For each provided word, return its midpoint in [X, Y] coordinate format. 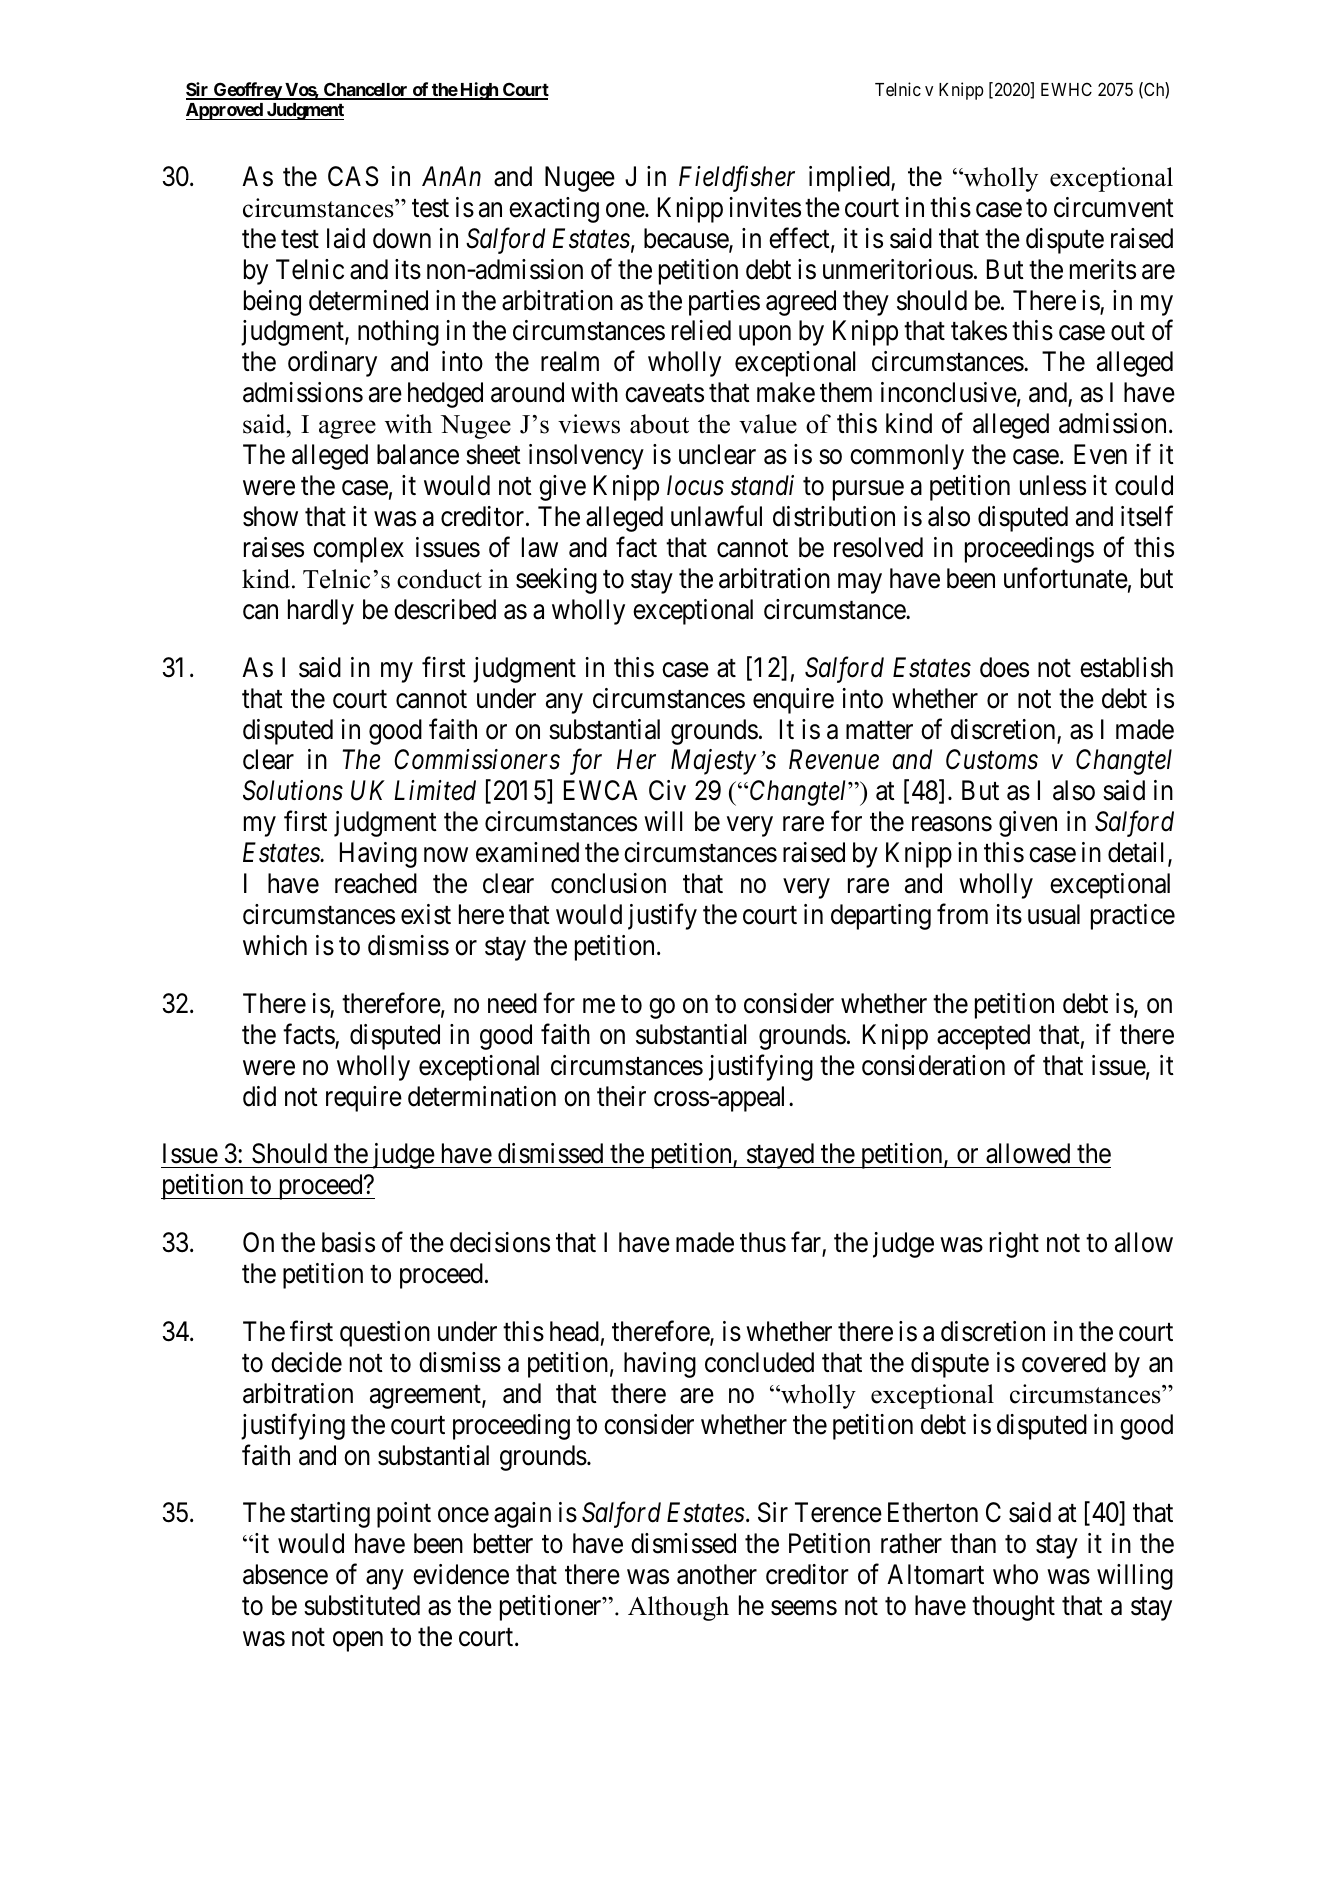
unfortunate [1066, 578]
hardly [321, 612]
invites [765, 207]
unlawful [716, 516]
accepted [983, 1037]
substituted [362, 1605]
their [621, 1096]
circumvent [1114, 207]
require [364, 1099]
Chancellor [366, 90]
